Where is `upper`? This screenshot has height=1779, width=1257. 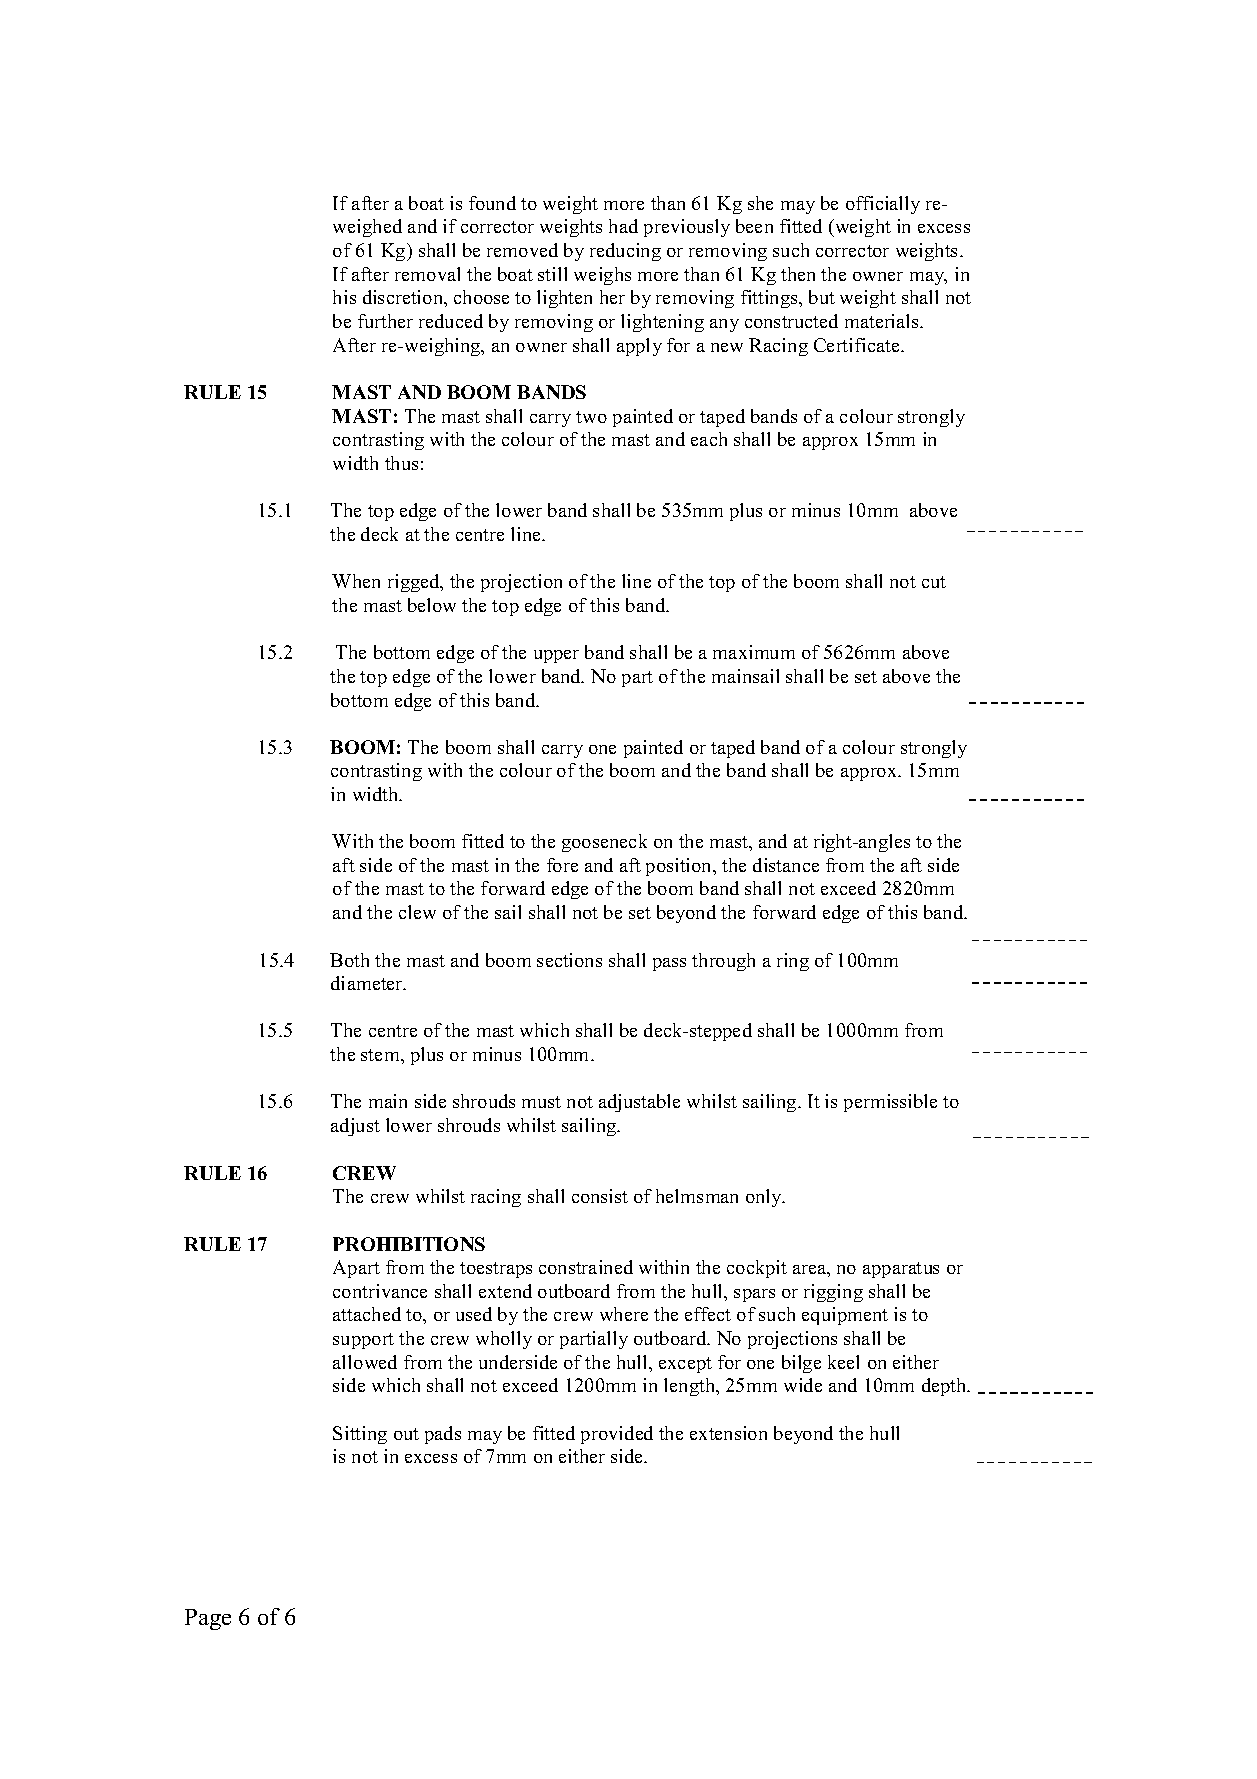
upper is located at coordinates (556, 656).
